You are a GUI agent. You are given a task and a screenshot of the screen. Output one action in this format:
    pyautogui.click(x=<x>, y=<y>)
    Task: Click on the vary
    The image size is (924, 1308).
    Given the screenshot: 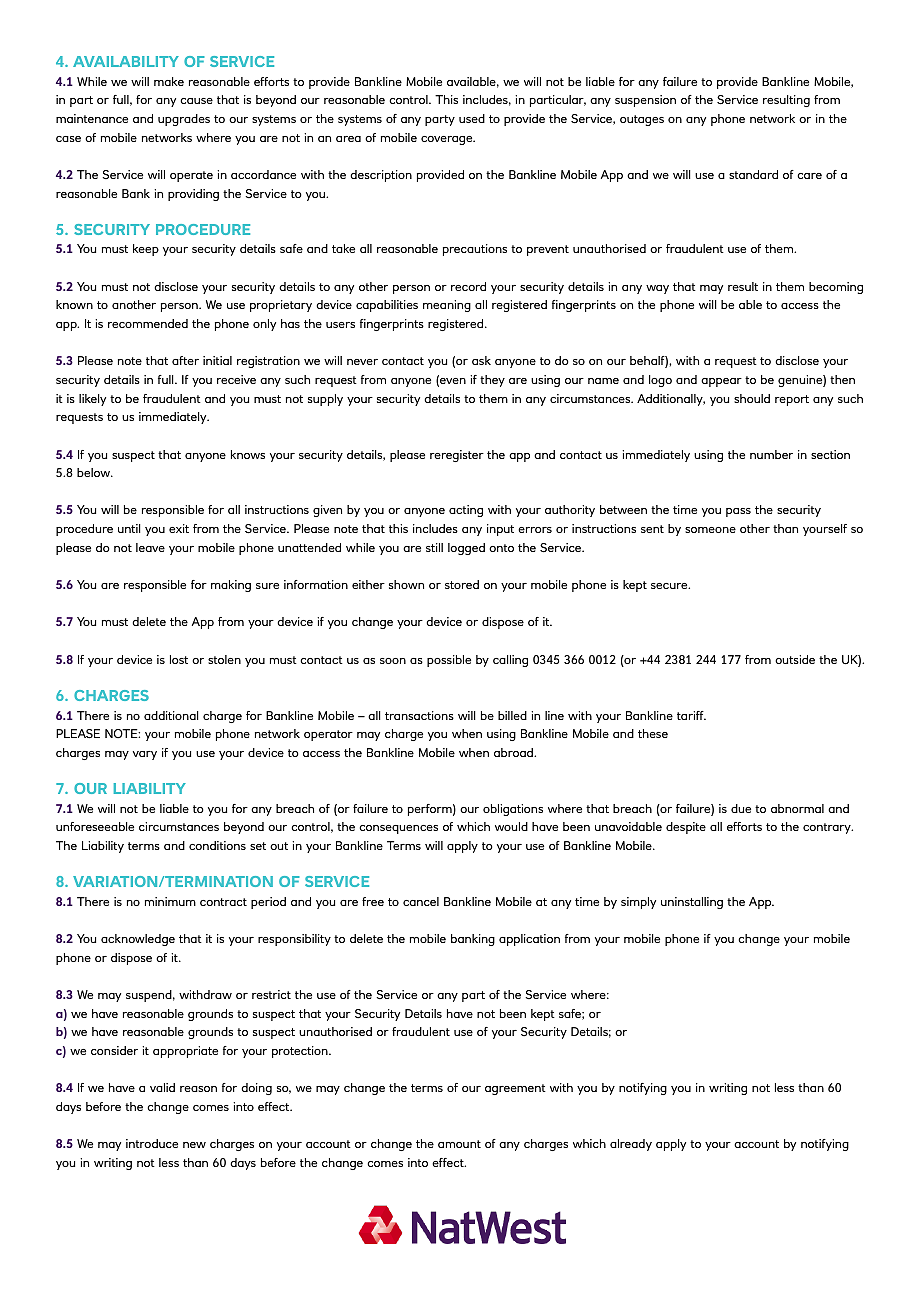 What is the action you would take?
    pyautogui.click(x=144, y=755)
